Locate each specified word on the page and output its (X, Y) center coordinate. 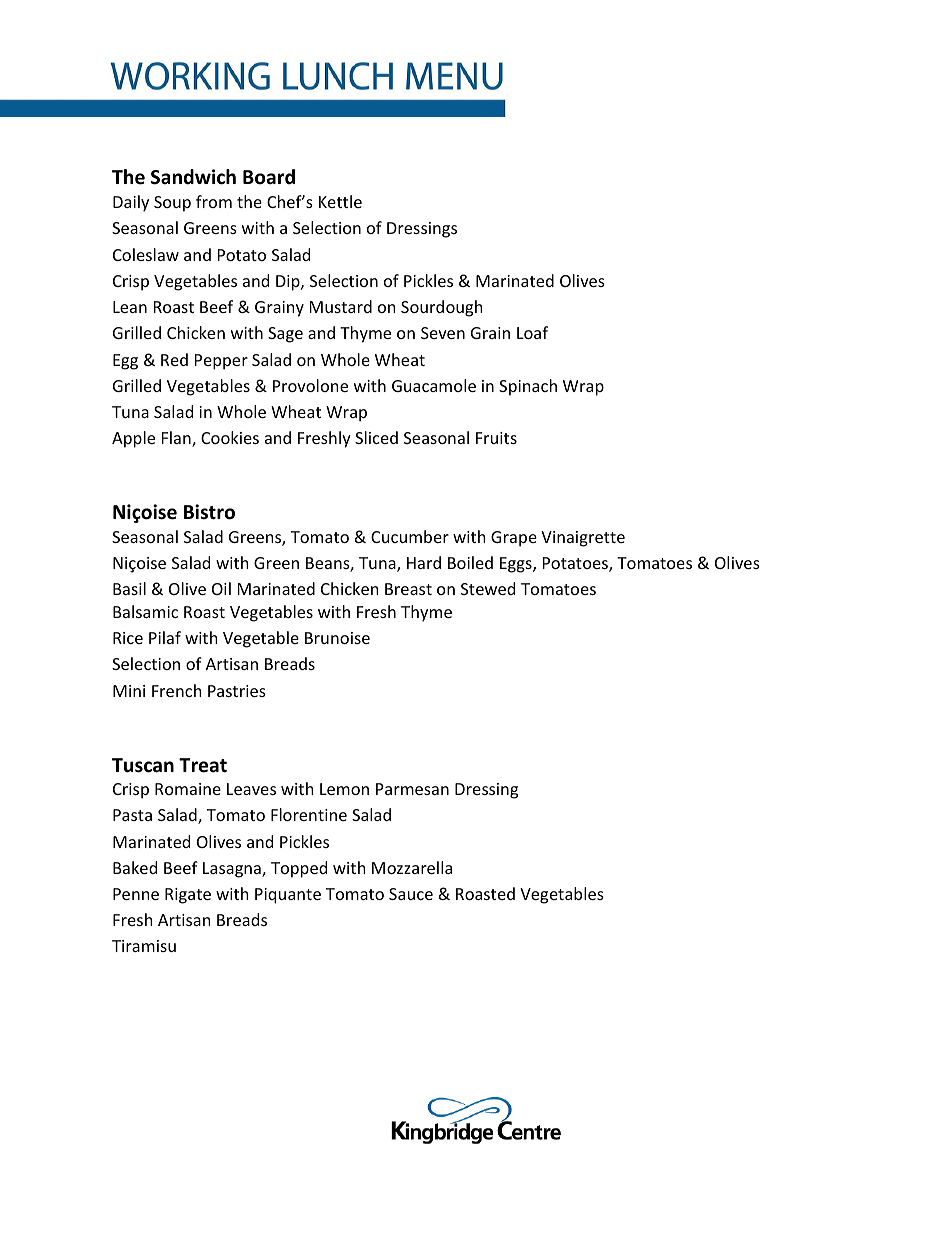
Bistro (209, 512)
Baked (135, 867)
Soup (172, 204)
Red (174, 359)
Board (269, 177)
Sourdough (442, 308)
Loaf (532, 332)
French (177, 690)
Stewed (488, 588)
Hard (424, 562)
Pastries (237, 691)
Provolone (310, 385)
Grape (514, 539)
